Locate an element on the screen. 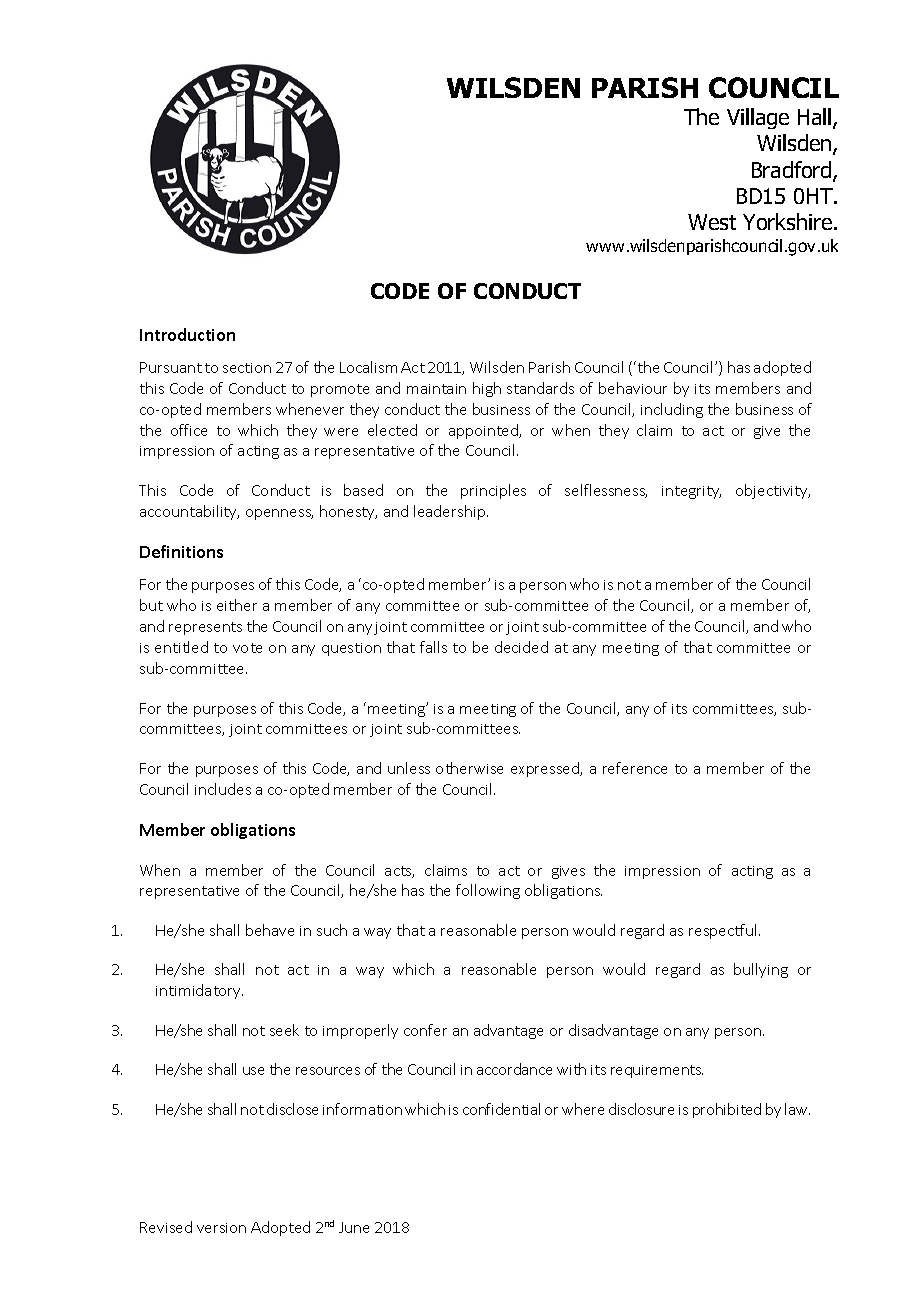 The image size is (924, 1308). Village is located at coordinates (758, 118).
